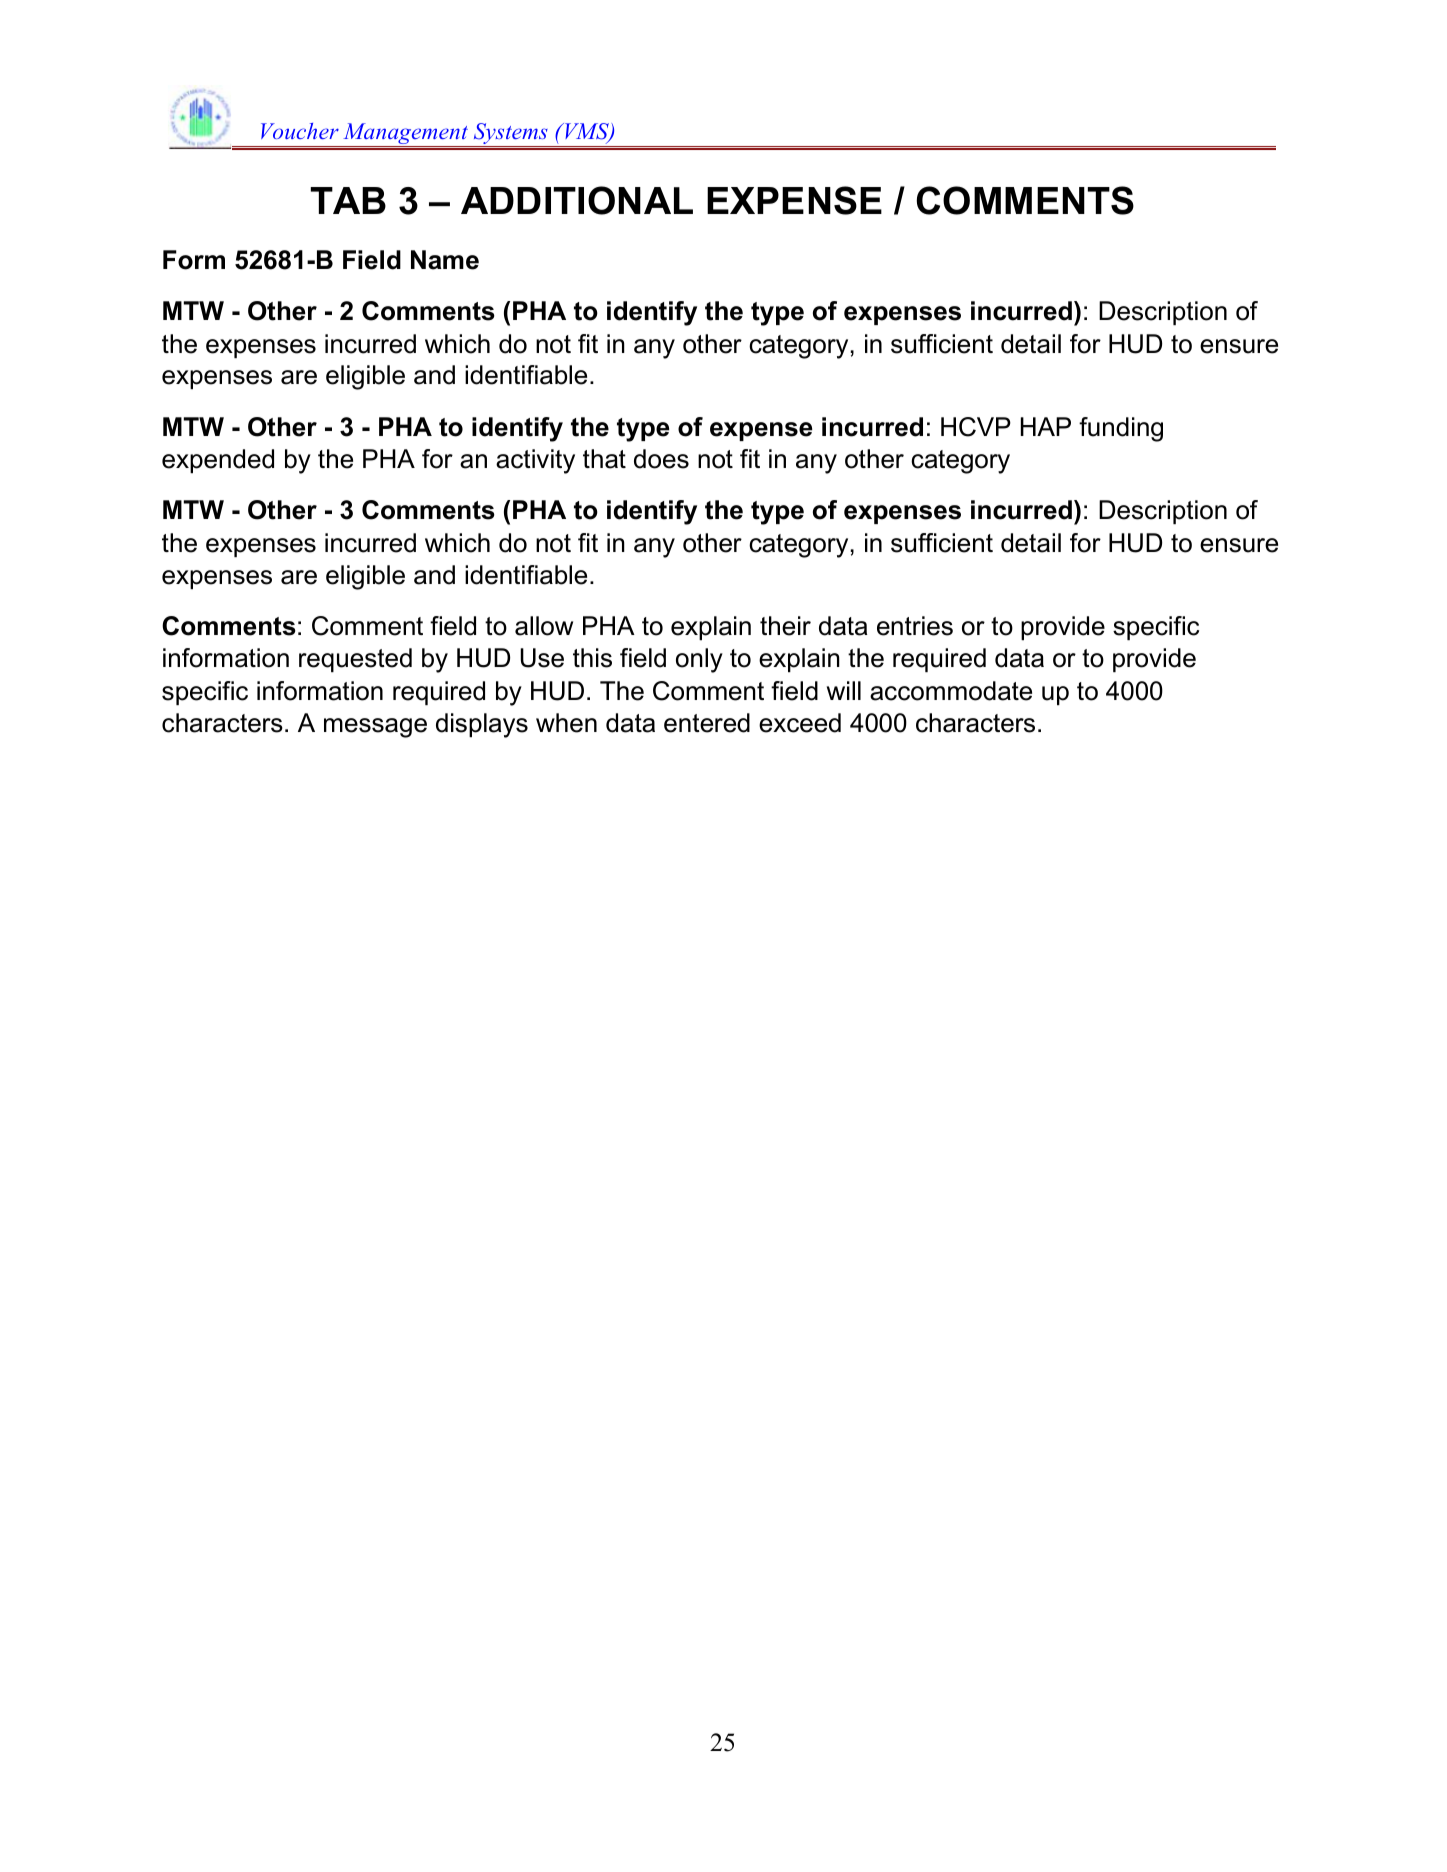 This image has width=1447, height=1872. I want to click on activity, so click(535, 461).
